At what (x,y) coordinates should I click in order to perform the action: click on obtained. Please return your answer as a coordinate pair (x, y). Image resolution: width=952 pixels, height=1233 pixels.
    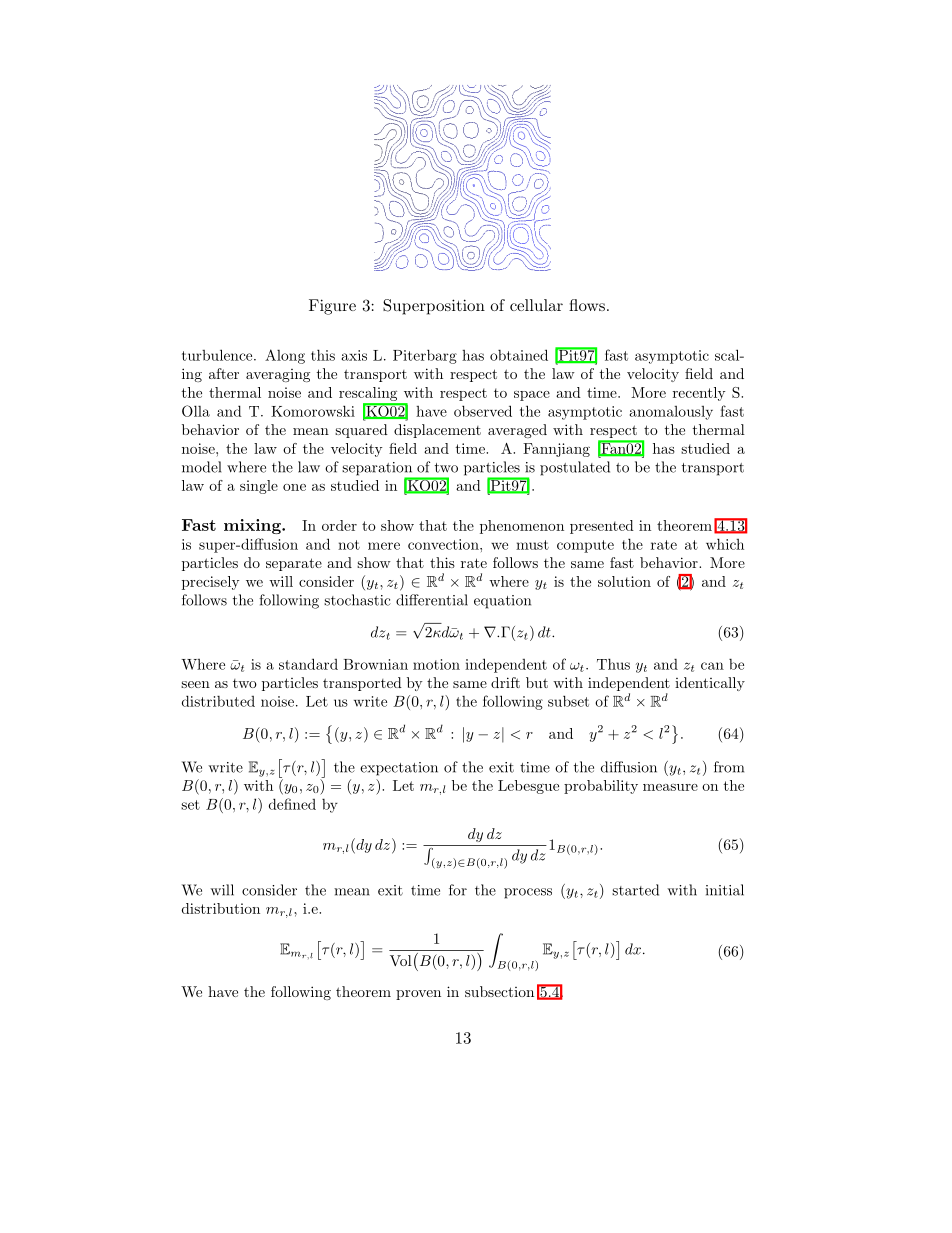
    Looking at the image, I should click on (519, 355).
